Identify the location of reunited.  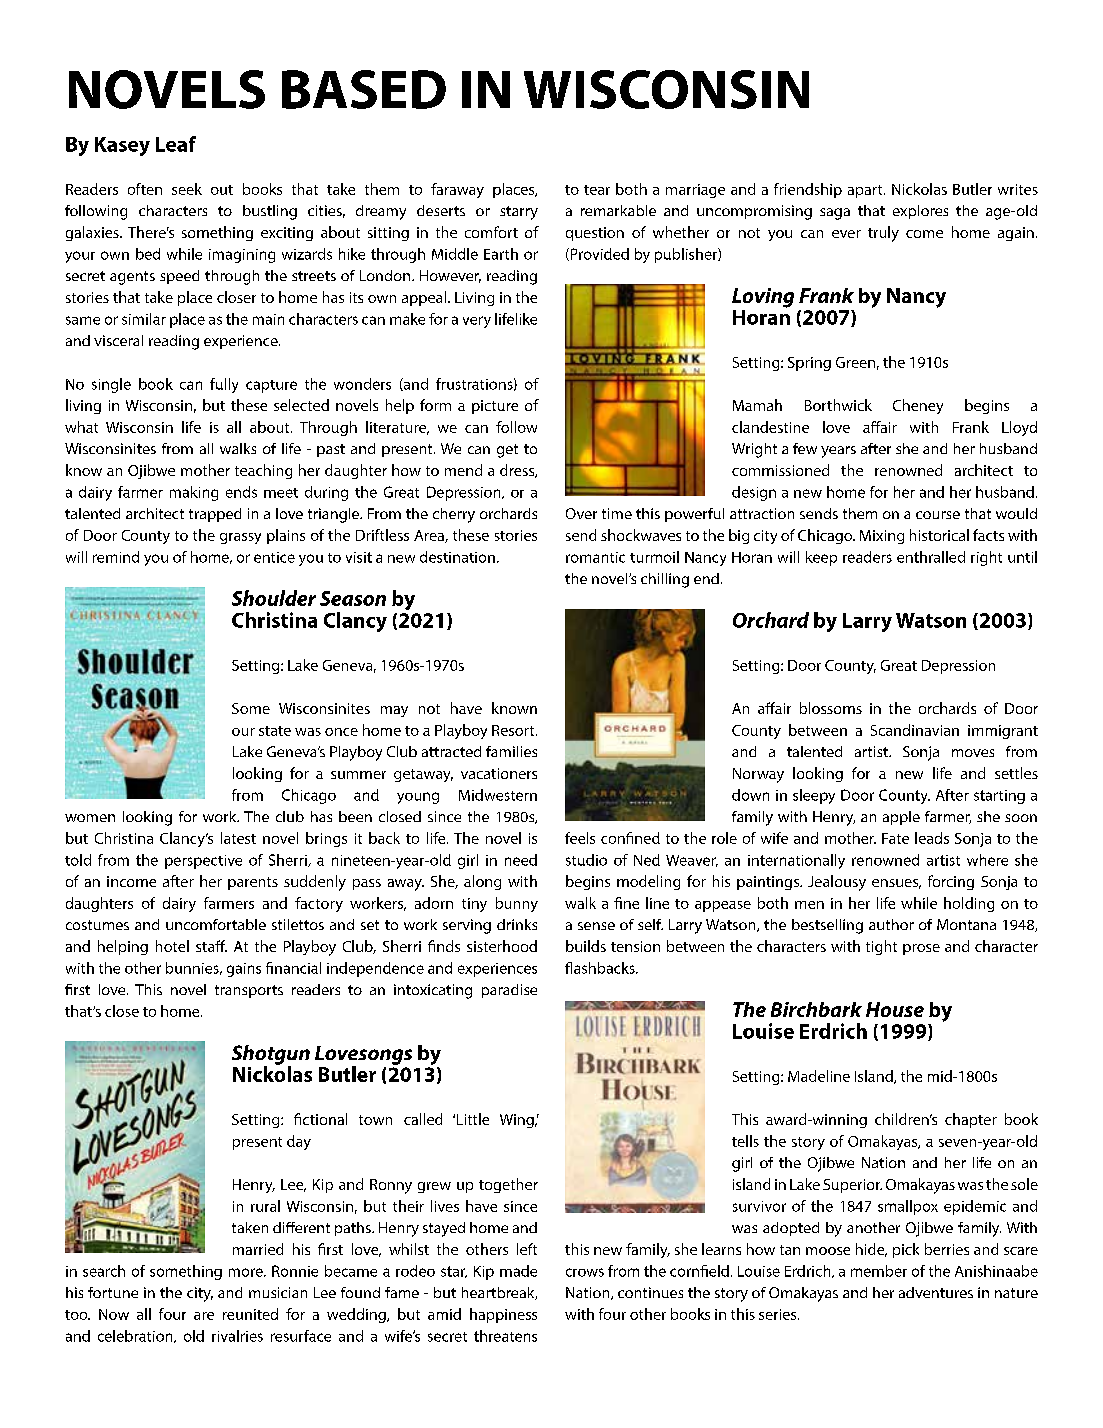
(250, 1314).
